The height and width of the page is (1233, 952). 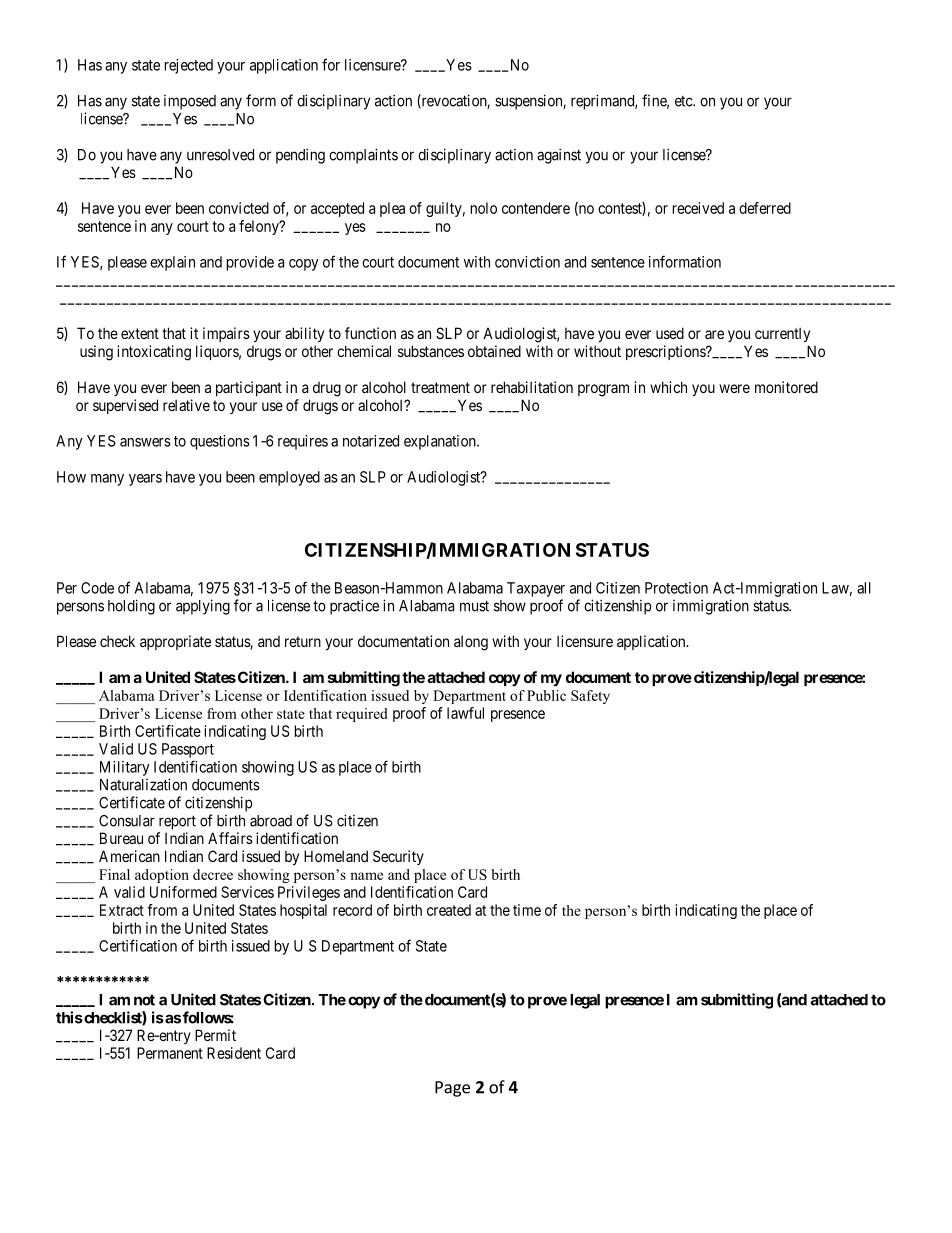 What do you see at coordinates (786, 387) in the page?
I see `monitored` at bounding box center [786, 387].
